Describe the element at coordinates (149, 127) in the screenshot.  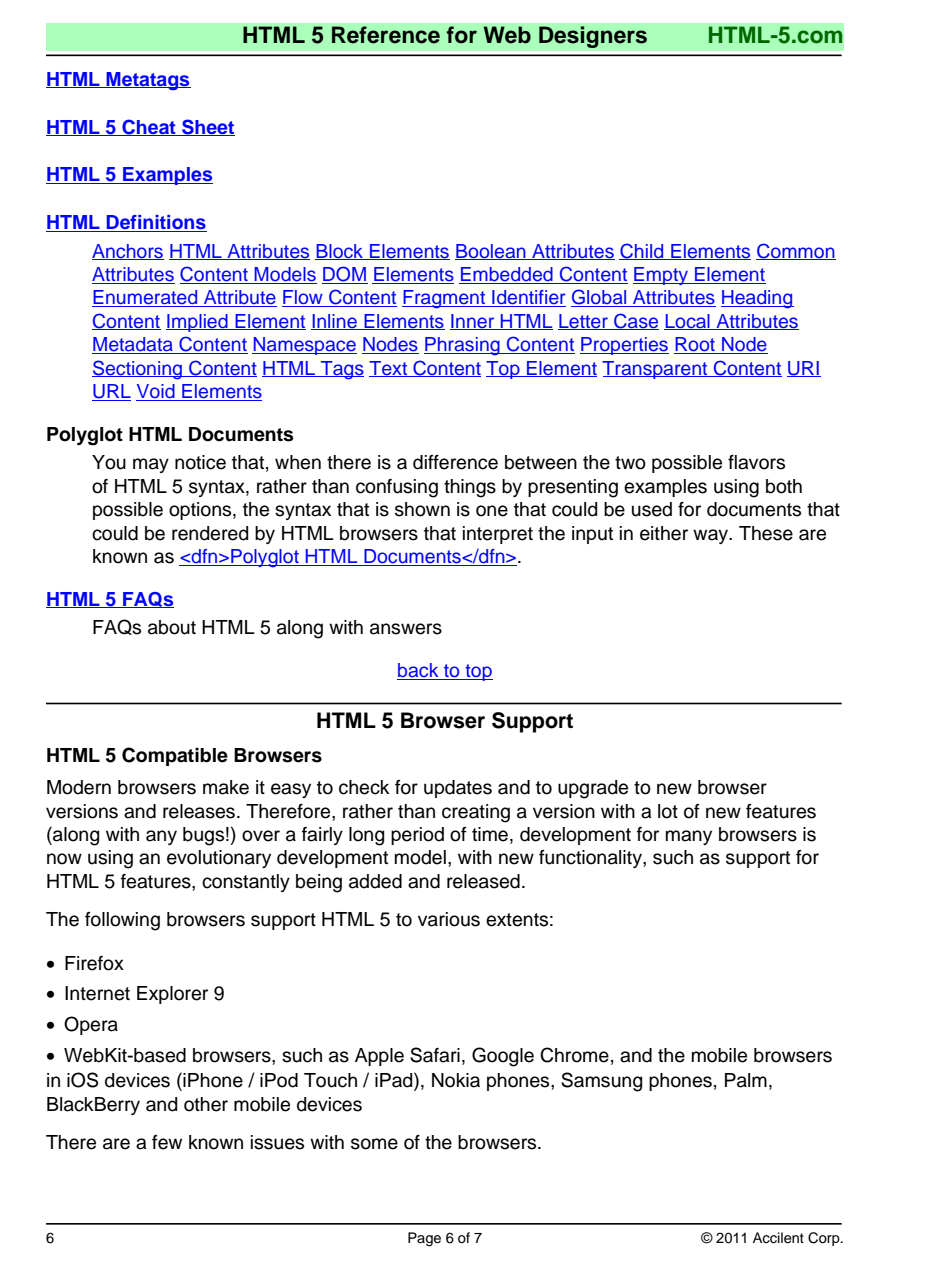
I see `Cheat` at that location.
